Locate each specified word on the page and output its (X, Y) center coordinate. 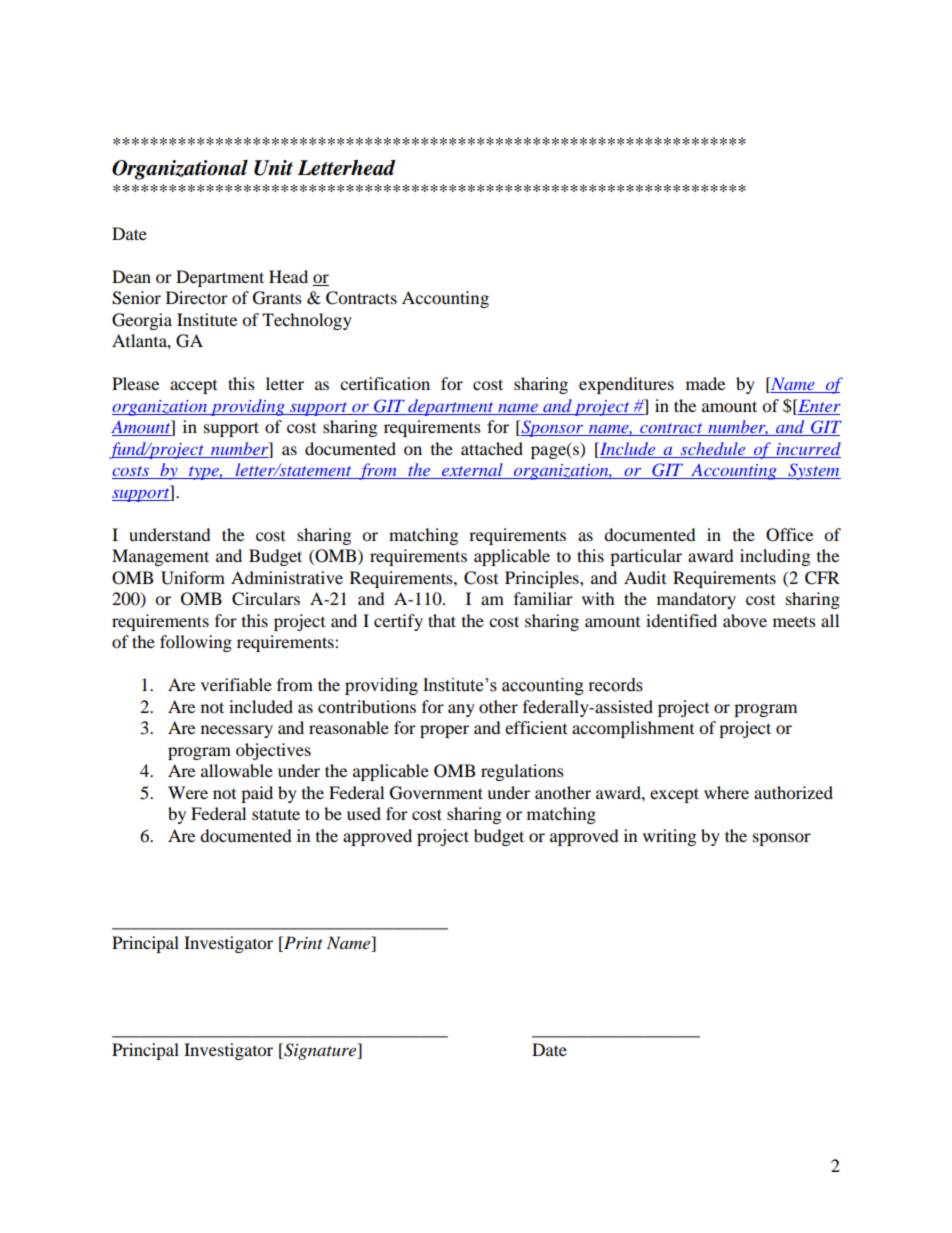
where (726, 792)
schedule (713, 448)
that (442, 620)
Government (436, 793)
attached (492, 448)
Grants (277, 298)
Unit (273, 168)
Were (188, 792)
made (705, 383)
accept (193, 387)
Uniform (193, 578)
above (745, 620)
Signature (320, 1051)
